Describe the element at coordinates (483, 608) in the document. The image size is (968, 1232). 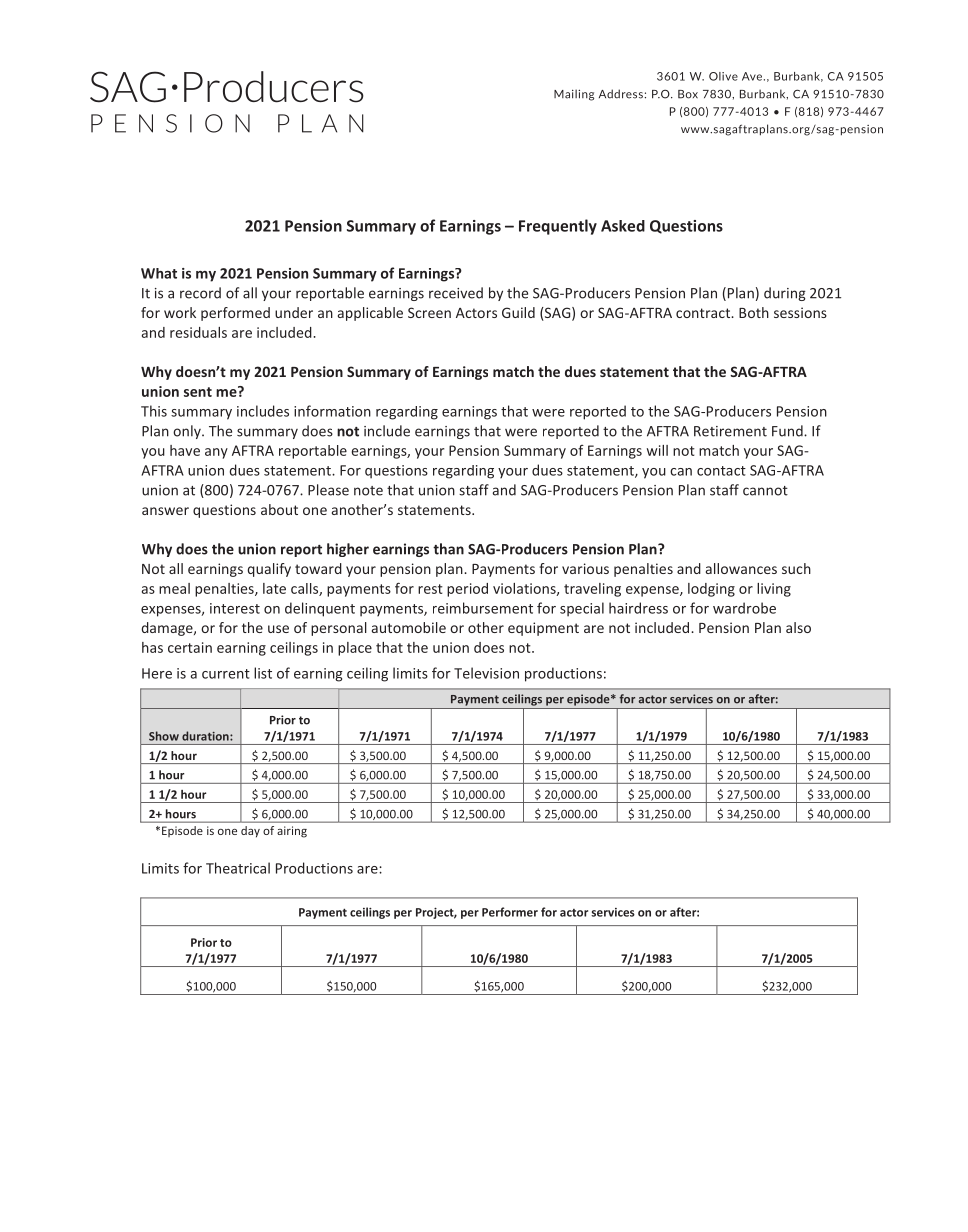
I see `reimbursement` at that location.
